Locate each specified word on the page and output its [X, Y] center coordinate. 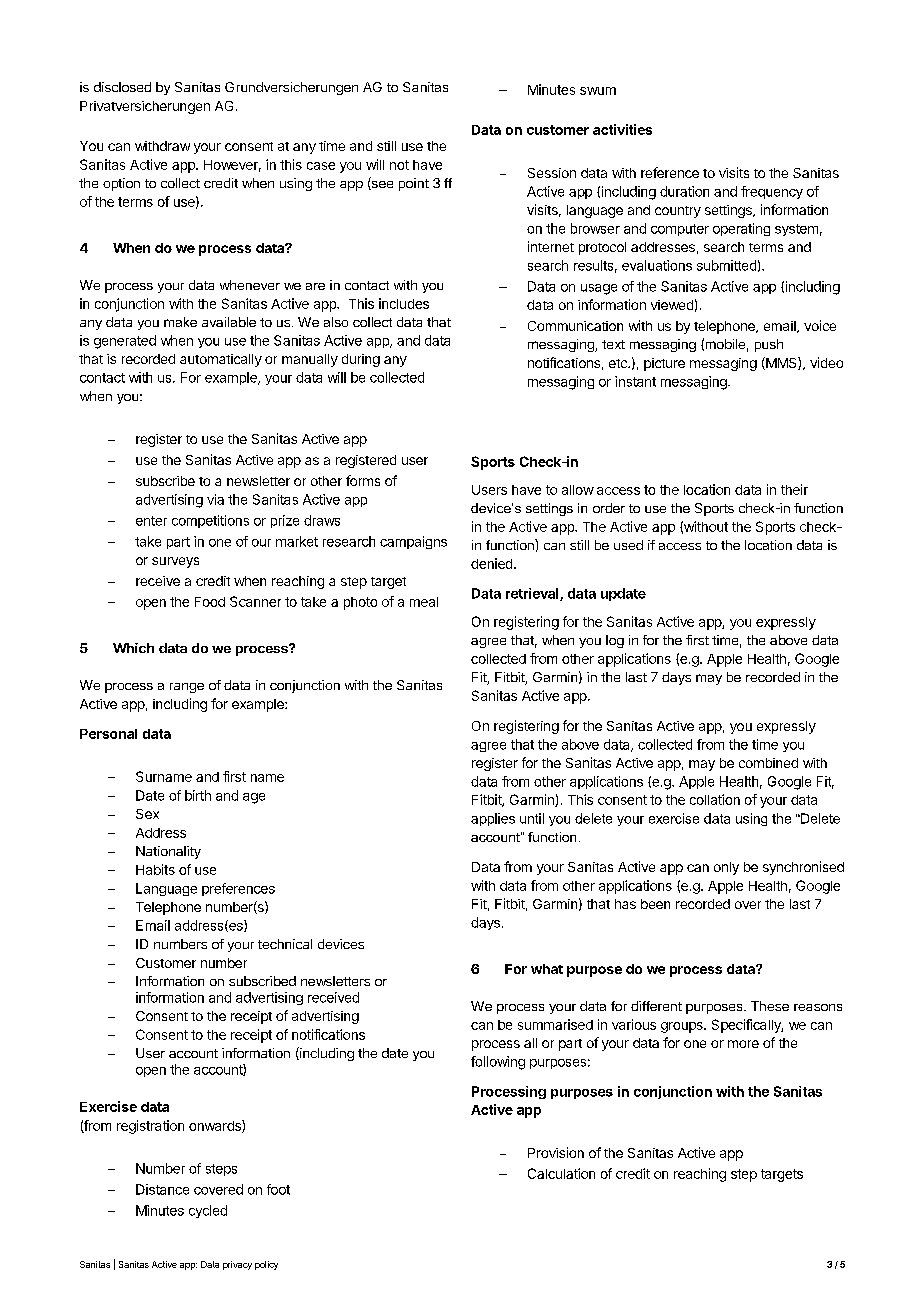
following [498, 1063]
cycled [208, 1211]
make [180, 322]
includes [404, 303]
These [770, 1006]
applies [493, 819]
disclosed [122, 87]
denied [493, 563]
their [794, 489]
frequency [772, 192]
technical [285, 944]
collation [715, 799]
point [414, 184]
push [769, 345]
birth [198, 795]
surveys [175, 562]
